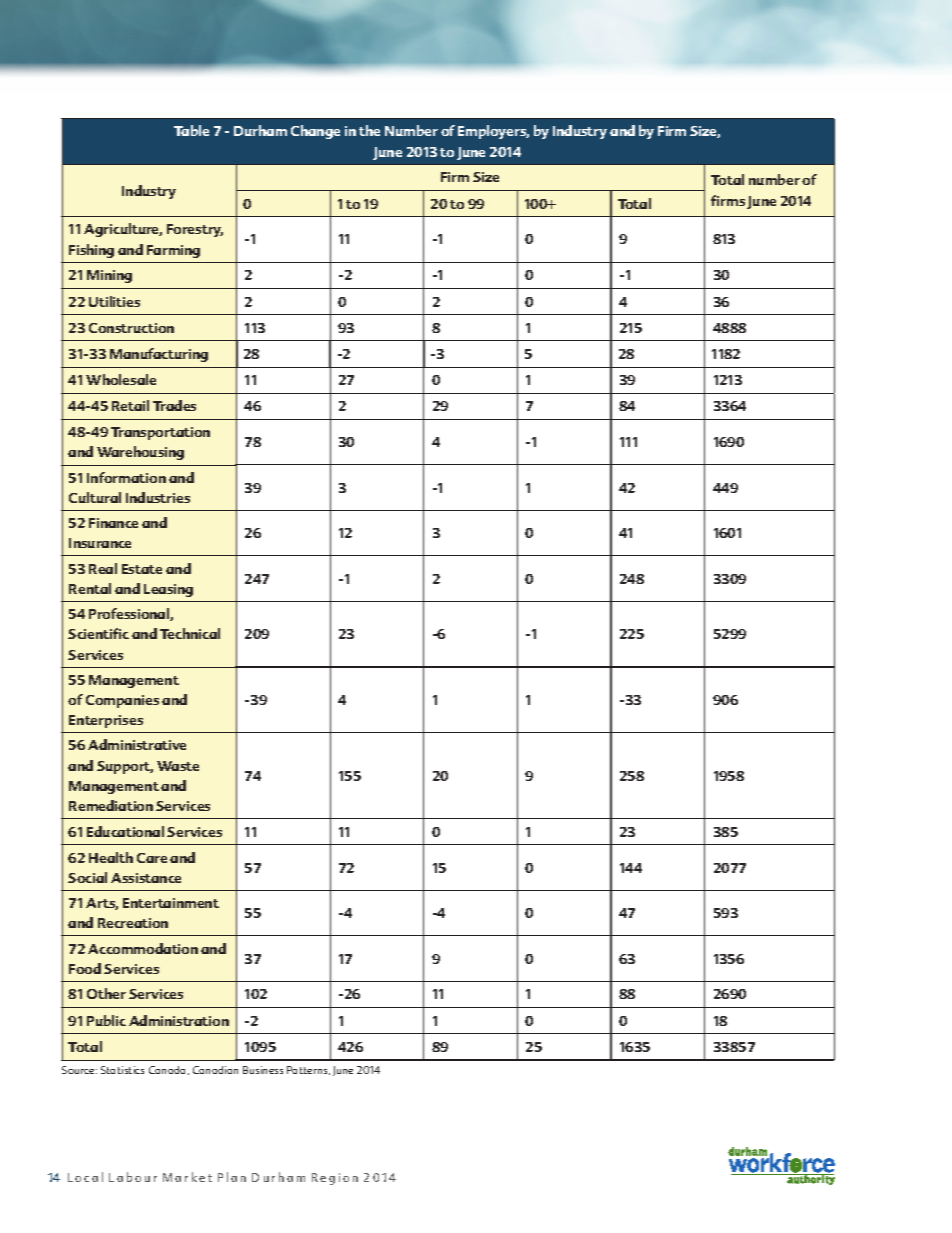  Describe the element at coordinates (263, 1070) in the screenshot. I see `Business` at that location.
